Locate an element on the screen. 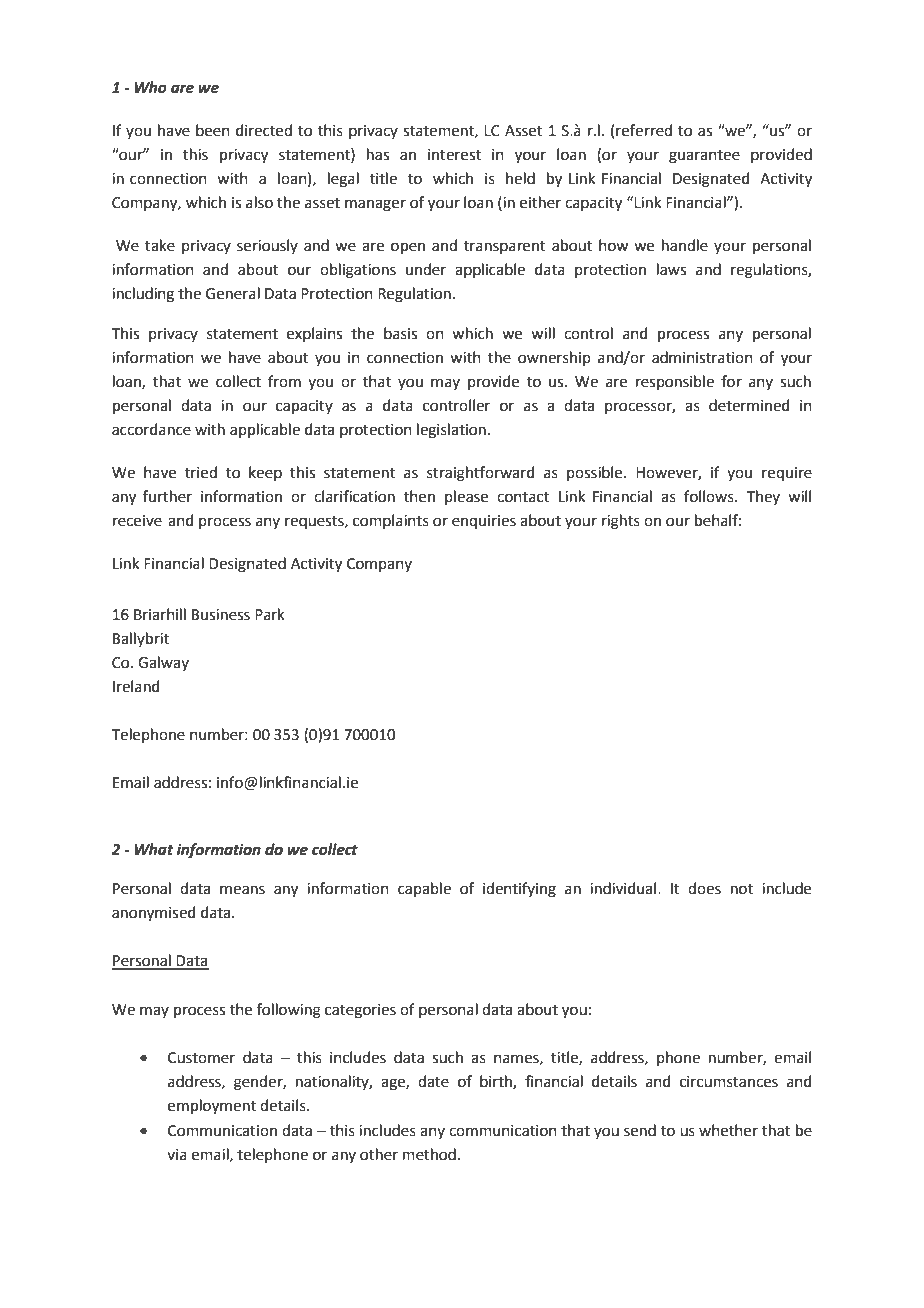 This screenshot has width=924, height=1308. does is located at coordinates (704, 888).
